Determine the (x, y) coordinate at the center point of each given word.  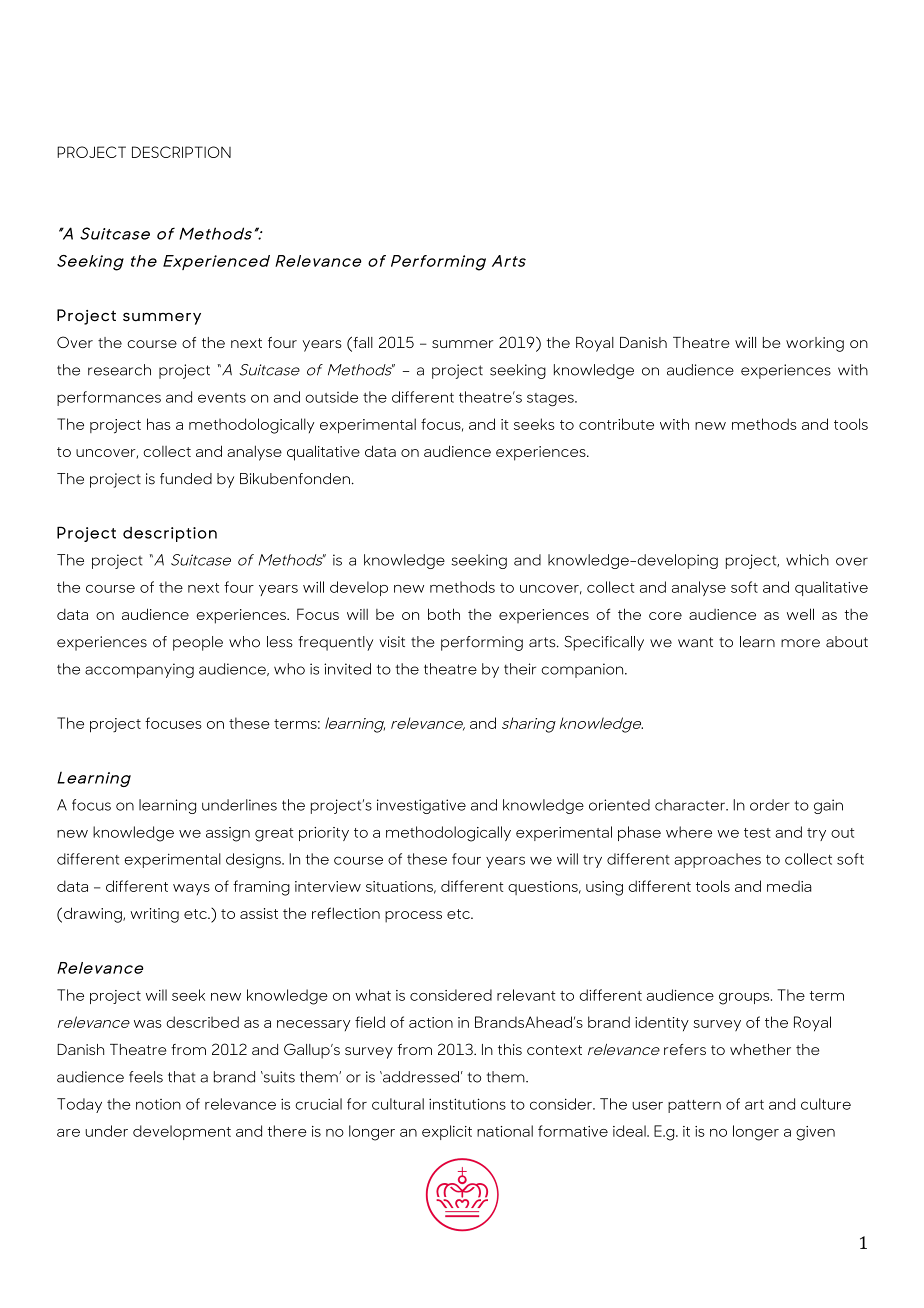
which (807, 560)
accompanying (139, 670)
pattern (694, 1106)
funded (186, 479)
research (119, 370)
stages (551, 400)
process (413, 917)
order (770, 805)
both (444, 614)
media (789, 886)
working (815, 344)
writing (154, 915)
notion (158, 1104)
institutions (467, 1104)
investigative (421, 806)
